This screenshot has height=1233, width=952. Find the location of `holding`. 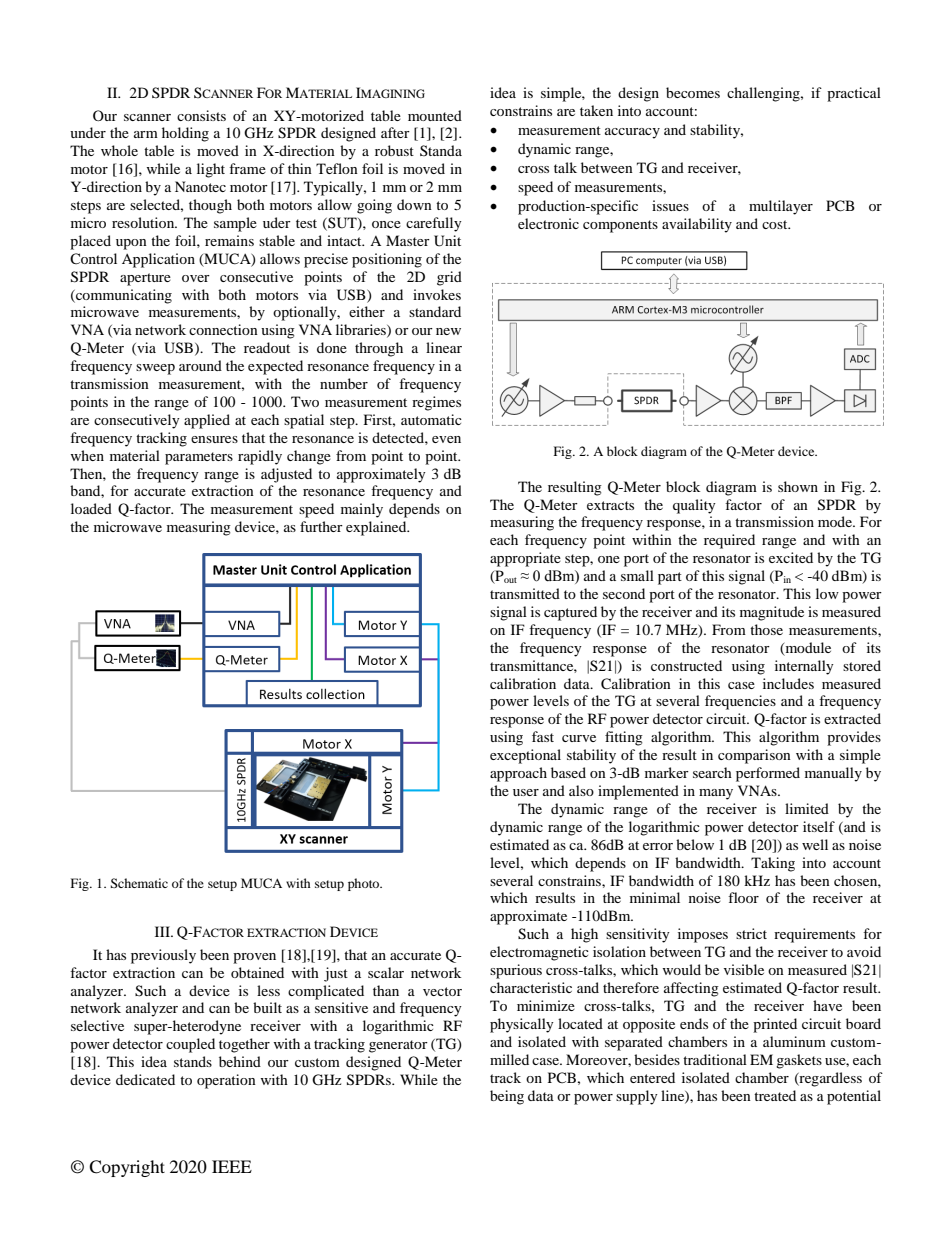

holding is located at coordinates (185, 134).
